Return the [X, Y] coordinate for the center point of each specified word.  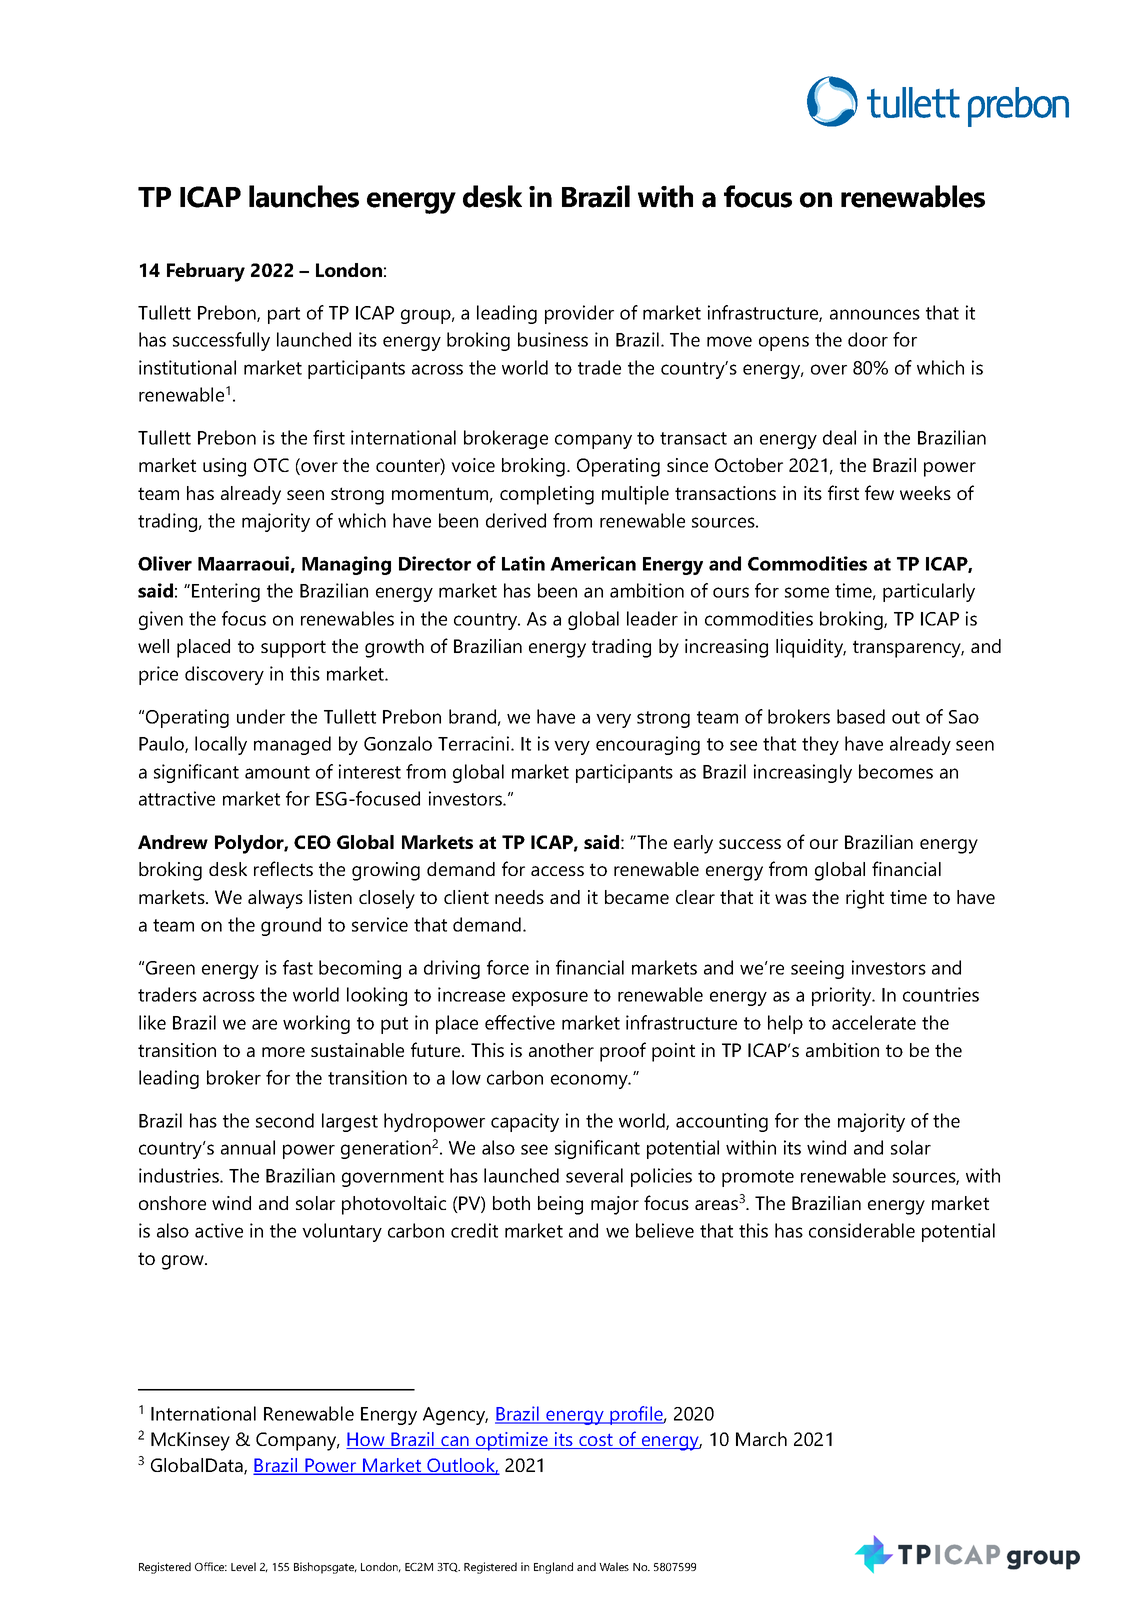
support [293, 649]
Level [243, 1566]
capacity [525, 1122]
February [206, 272]
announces [875, 314]
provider [579, 314]
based [861, 716]
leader [652, 618]
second [285, 1120]
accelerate [874, 1022]
